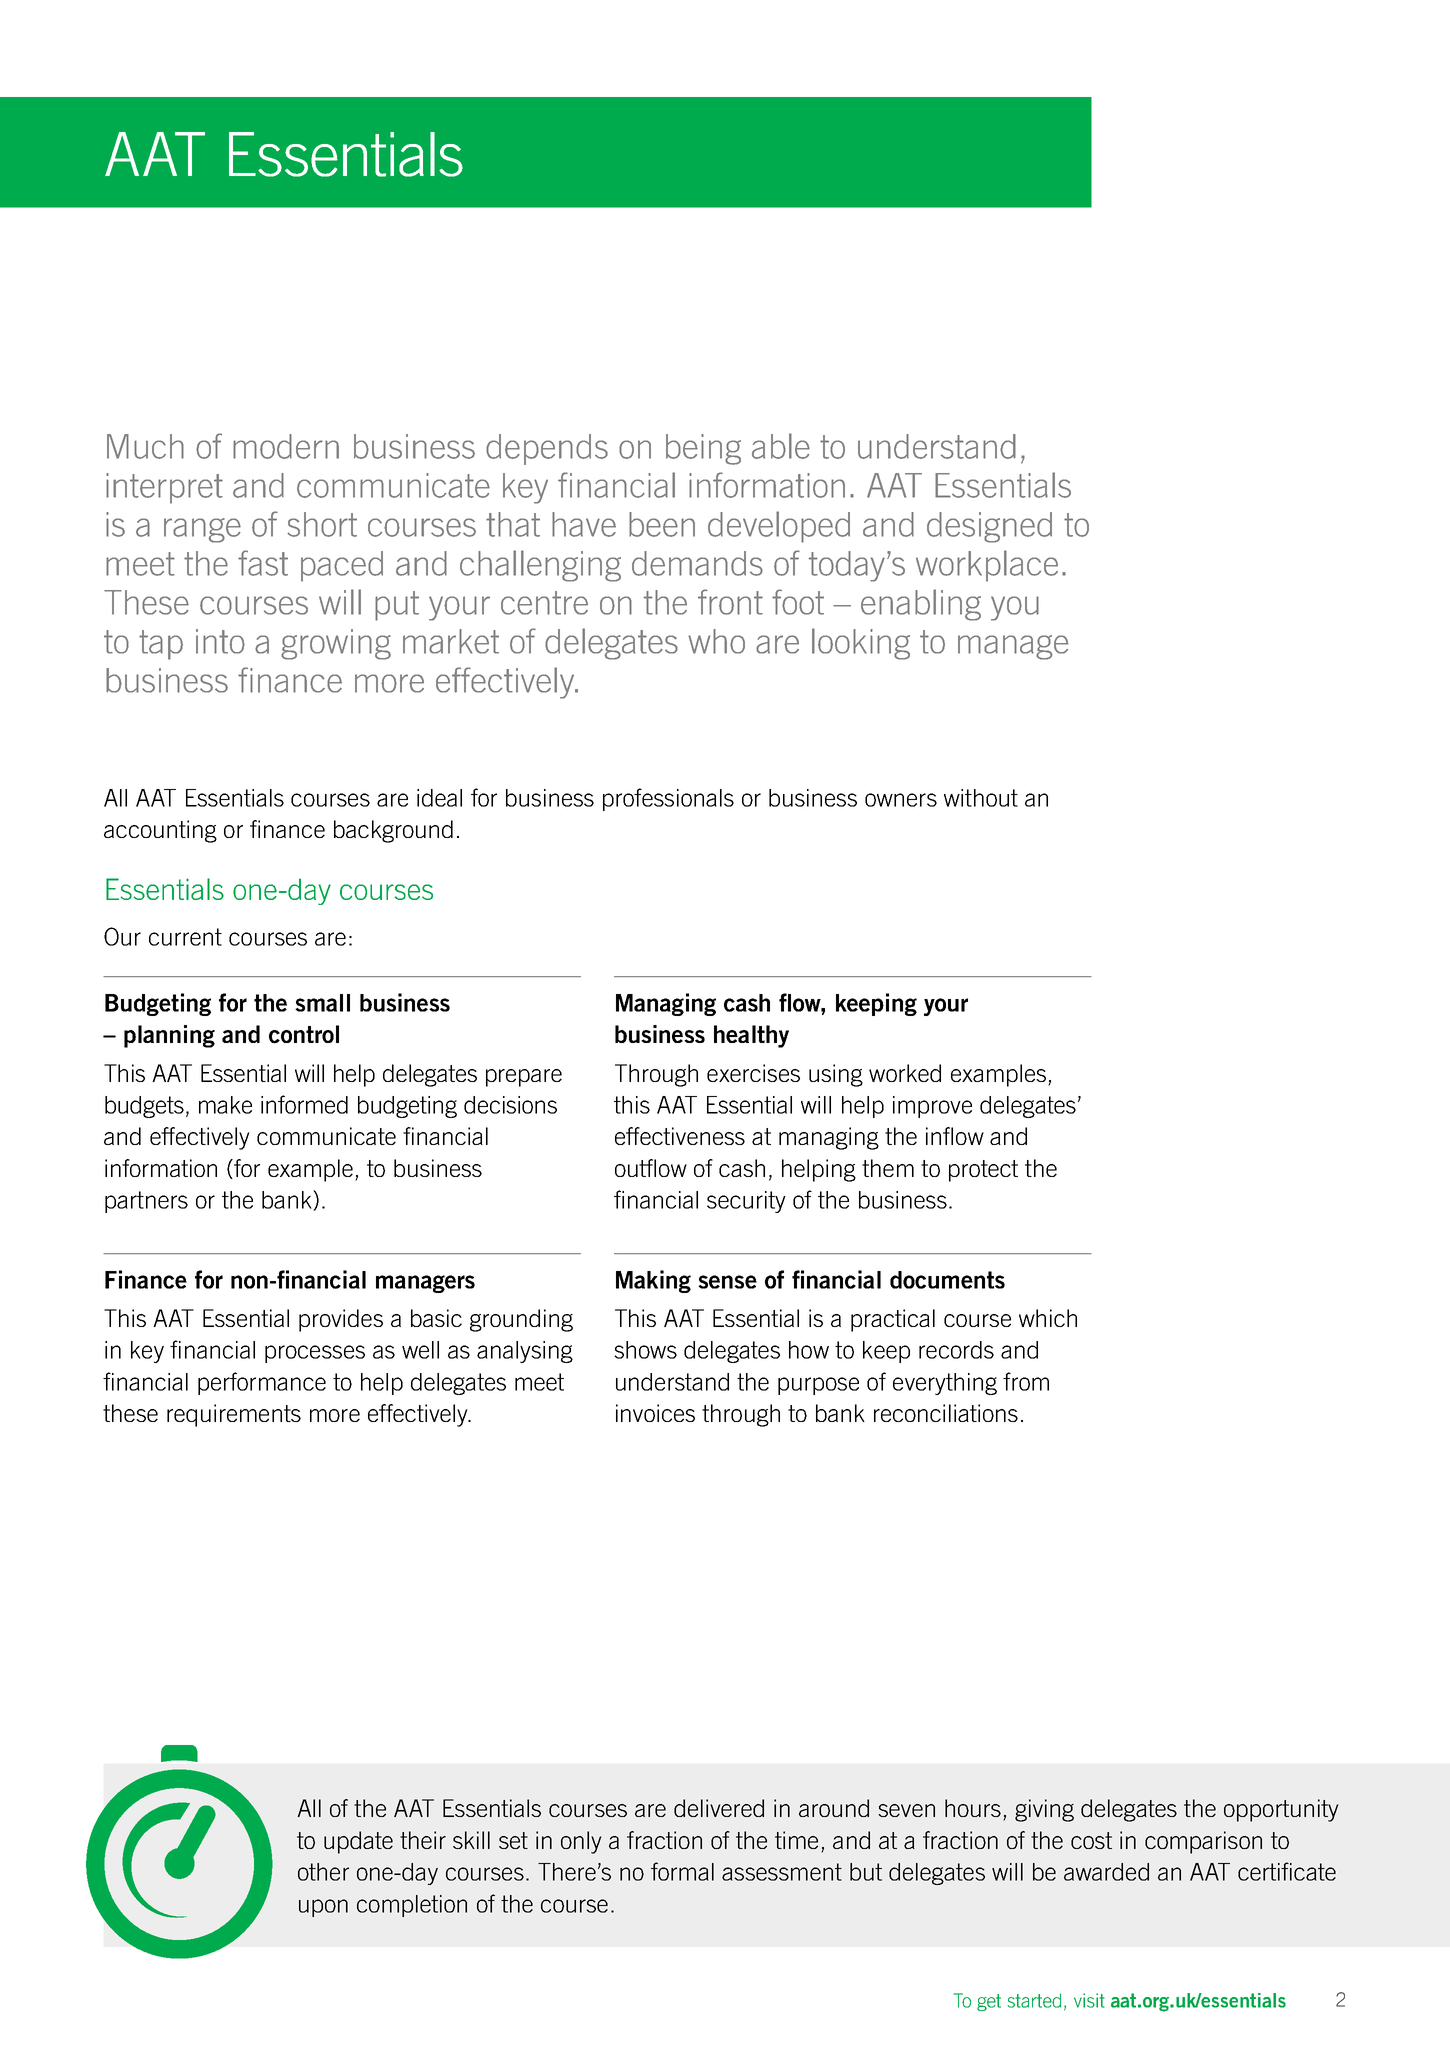 This document has width=1450, height=2051. Describe the element at coordinates (989, 527) in the document. I see `designed` at that location.
